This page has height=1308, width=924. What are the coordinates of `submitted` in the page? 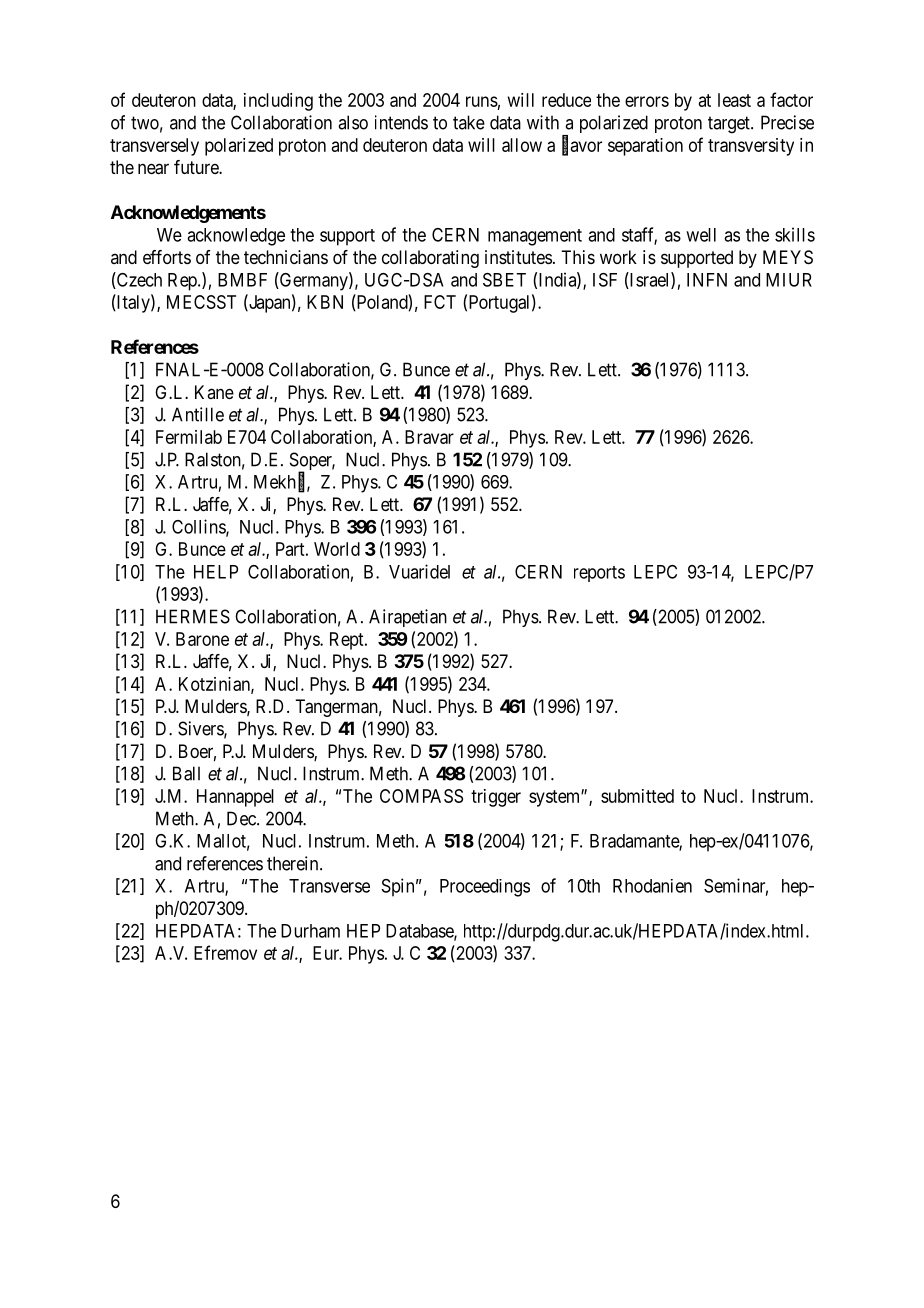 It's located at (637, 796).
